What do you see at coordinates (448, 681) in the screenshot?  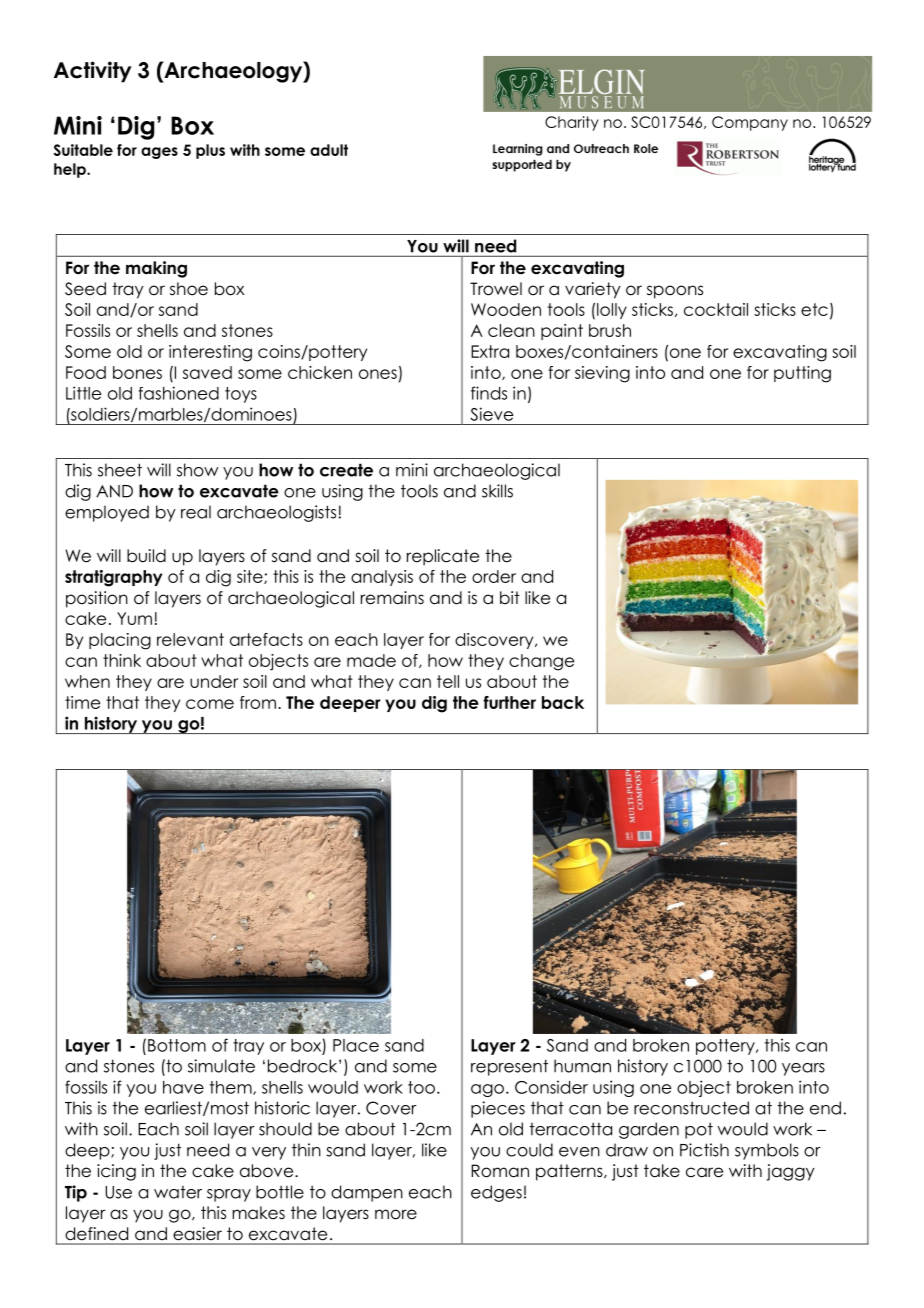 I see `tell` at bounding box center [448, 681].
